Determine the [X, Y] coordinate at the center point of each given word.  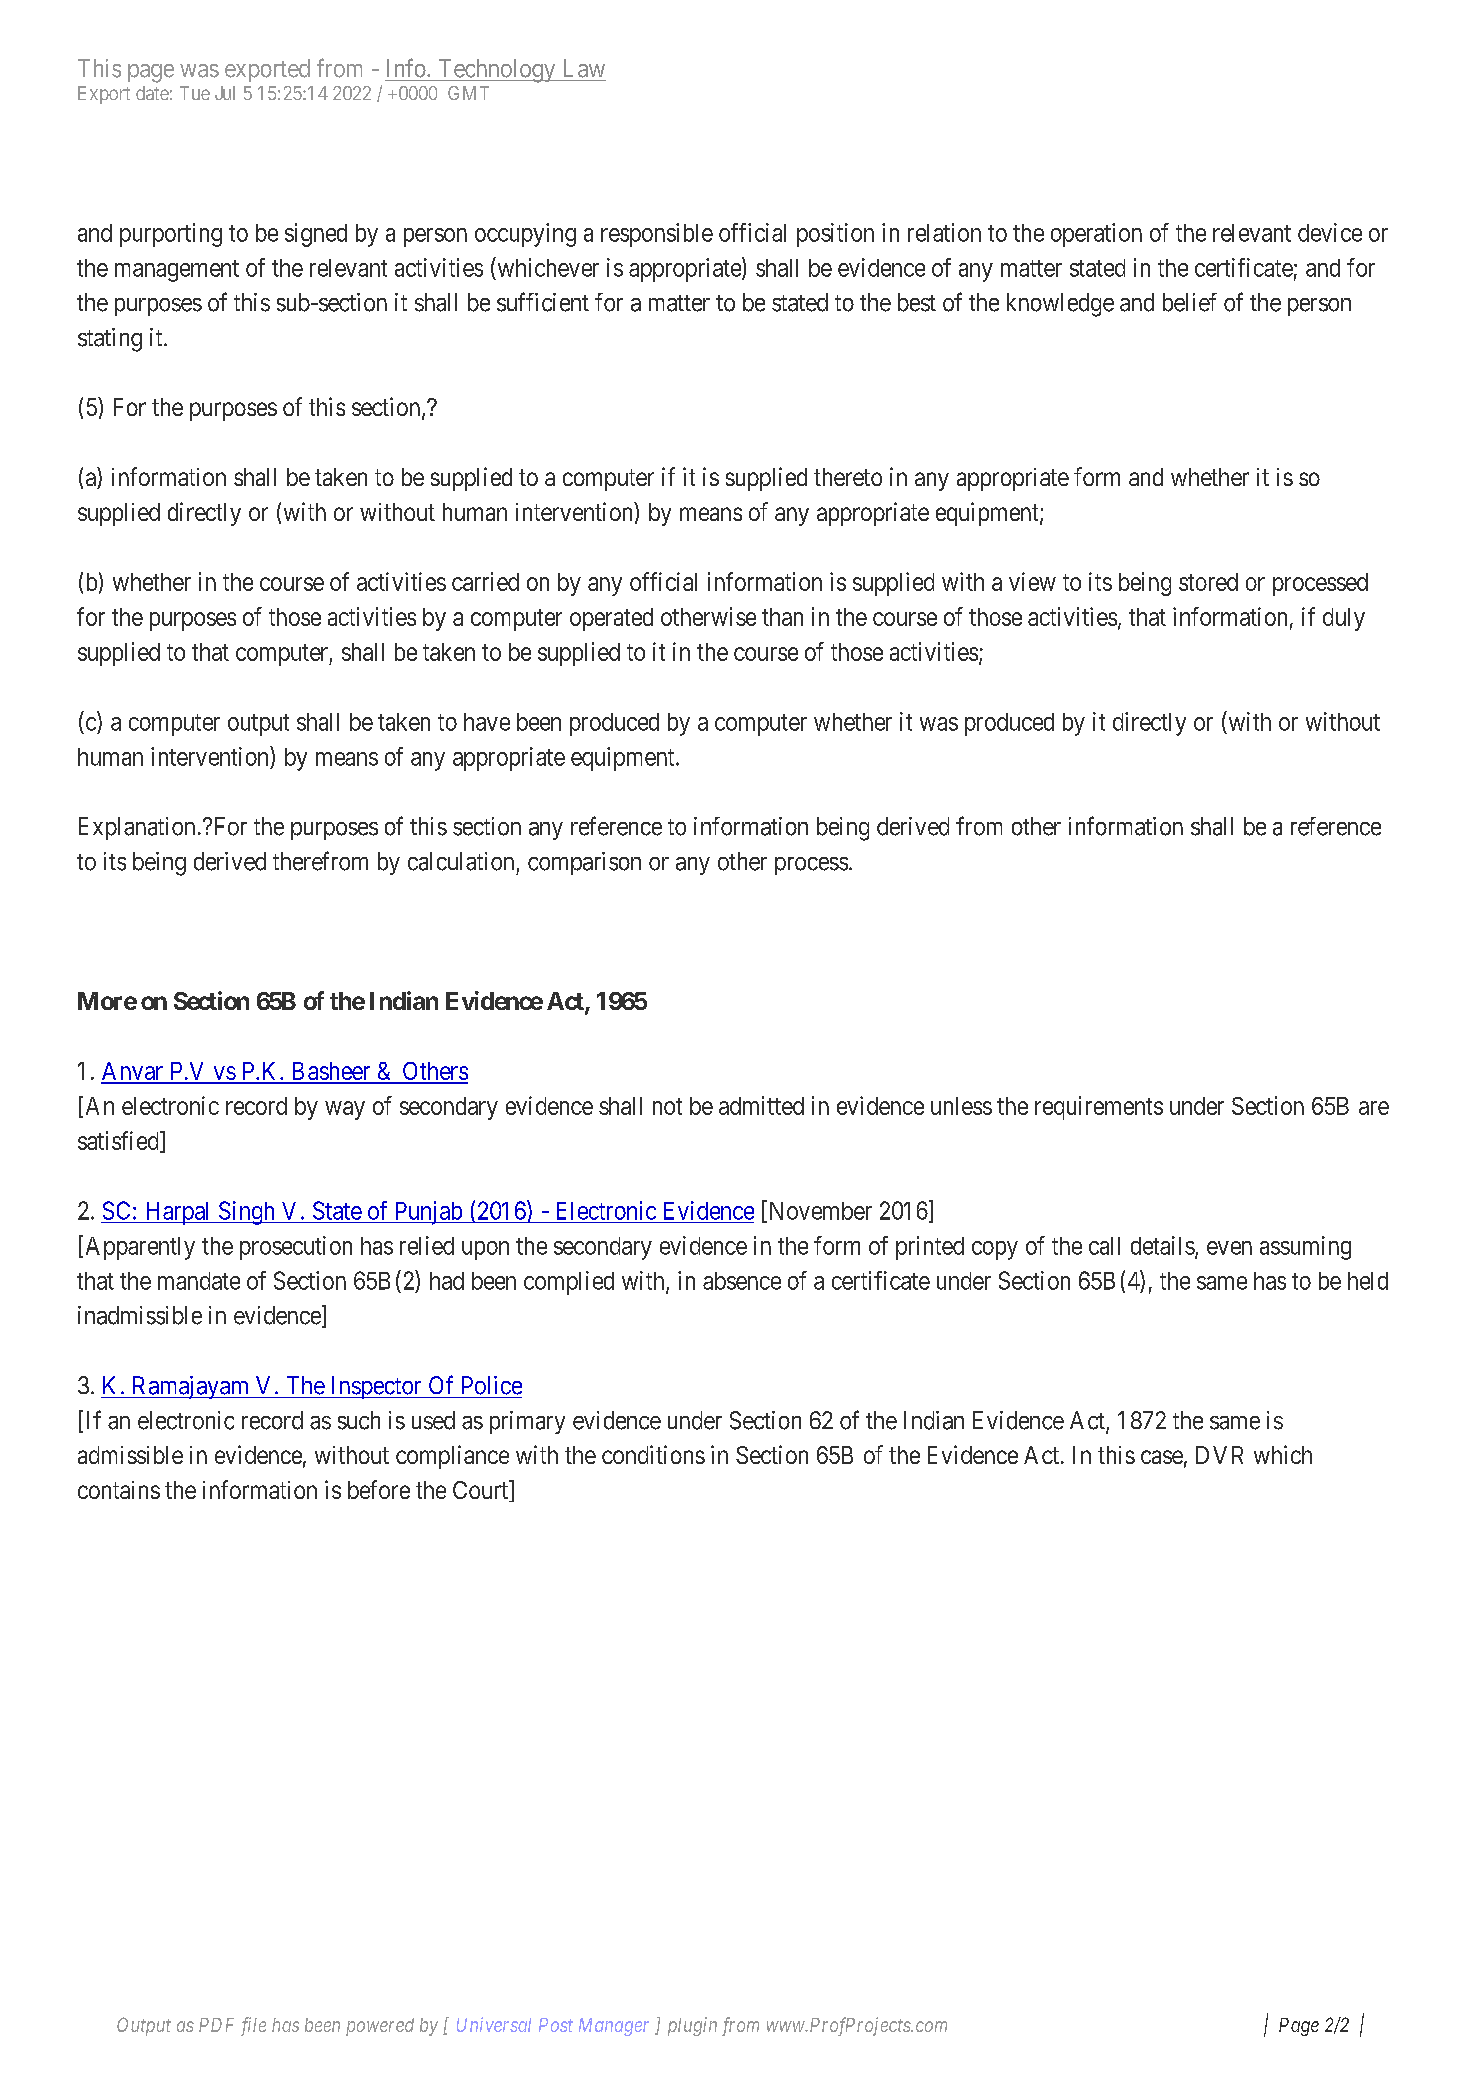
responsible [657, 235]
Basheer [331, 1072]
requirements [1099, 1108]
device [1330, 232]
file [253, 2026]
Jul [225, 93]
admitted [761, 1105]
